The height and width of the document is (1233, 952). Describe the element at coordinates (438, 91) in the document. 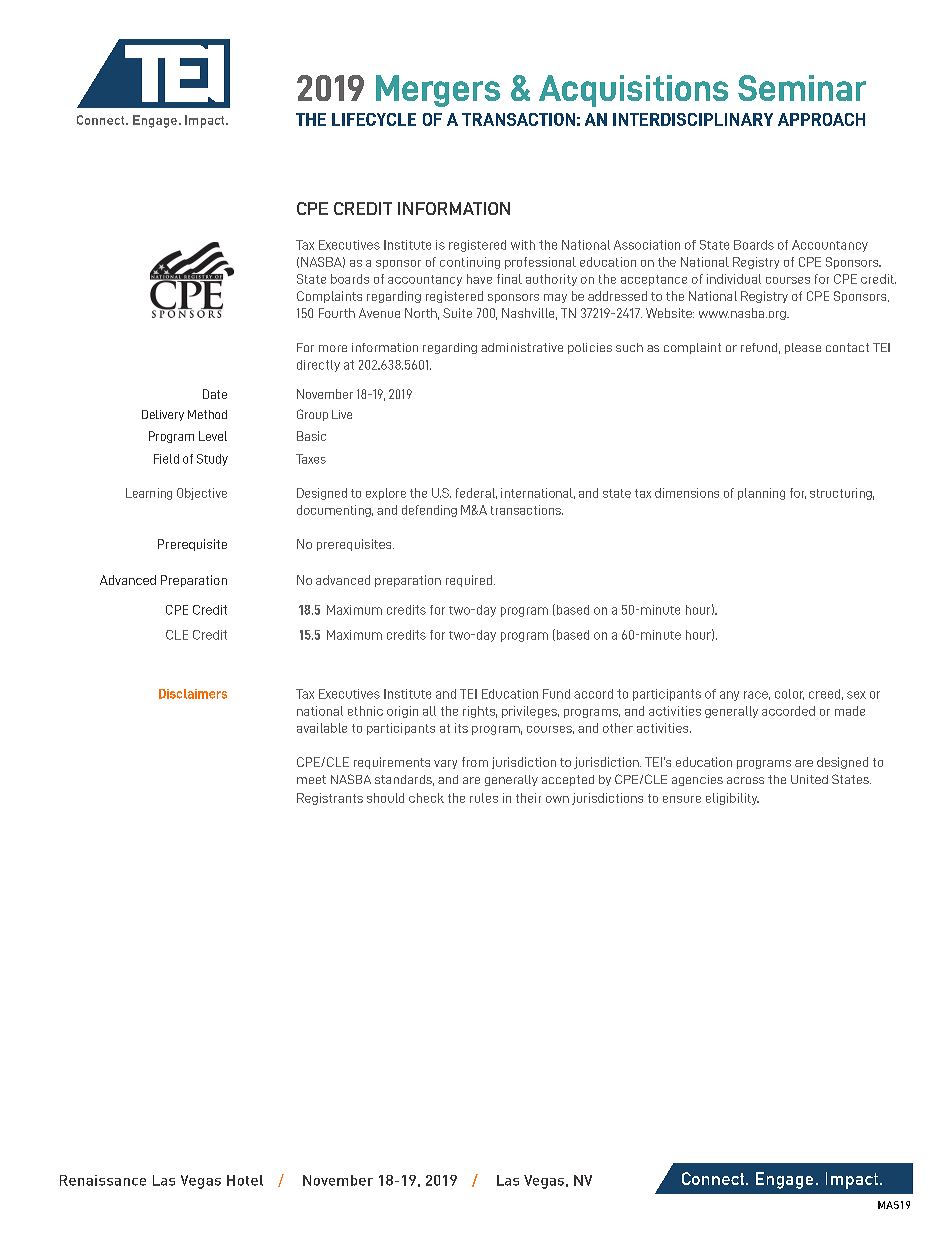

I see `Mergers` at that location.
